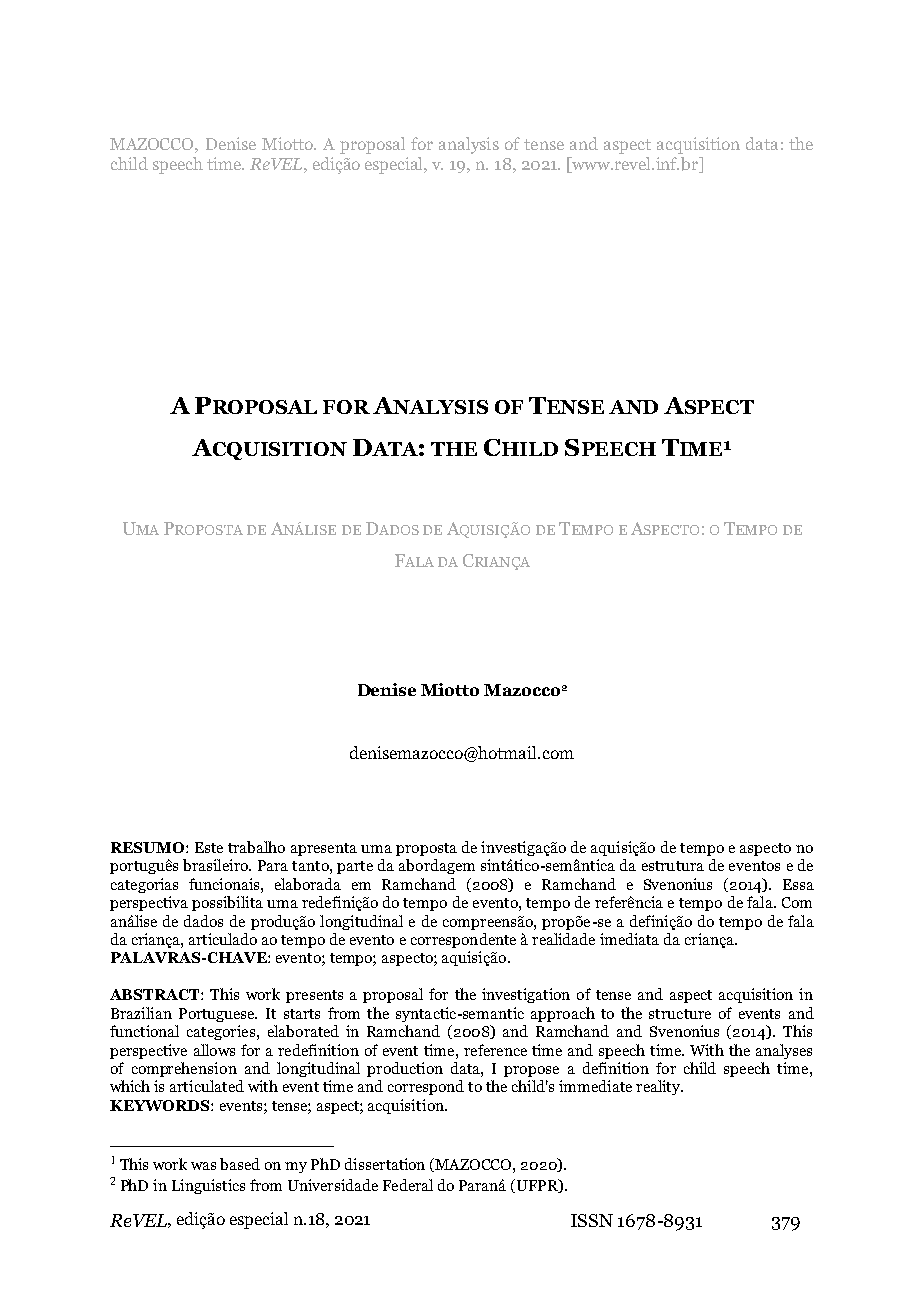  I want to click on approach, so click(563, 1014).
